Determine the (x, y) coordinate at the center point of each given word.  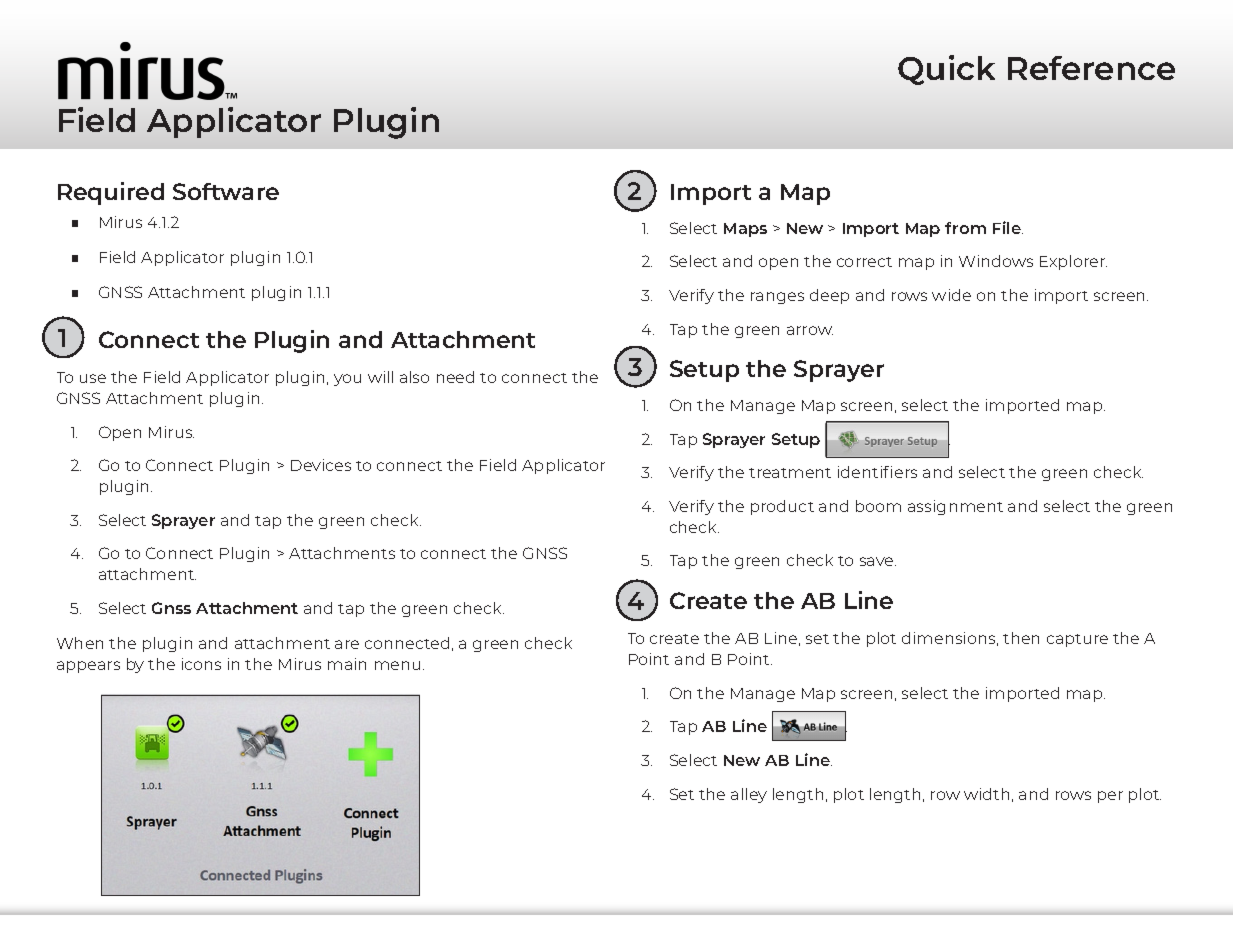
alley (749, 795)
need (455, 377)
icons (201, 664)
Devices (321, 465)
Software (226, 191)
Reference (1091, 68)
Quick (946, 70)
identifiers (877, 472)
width (986, 794)
